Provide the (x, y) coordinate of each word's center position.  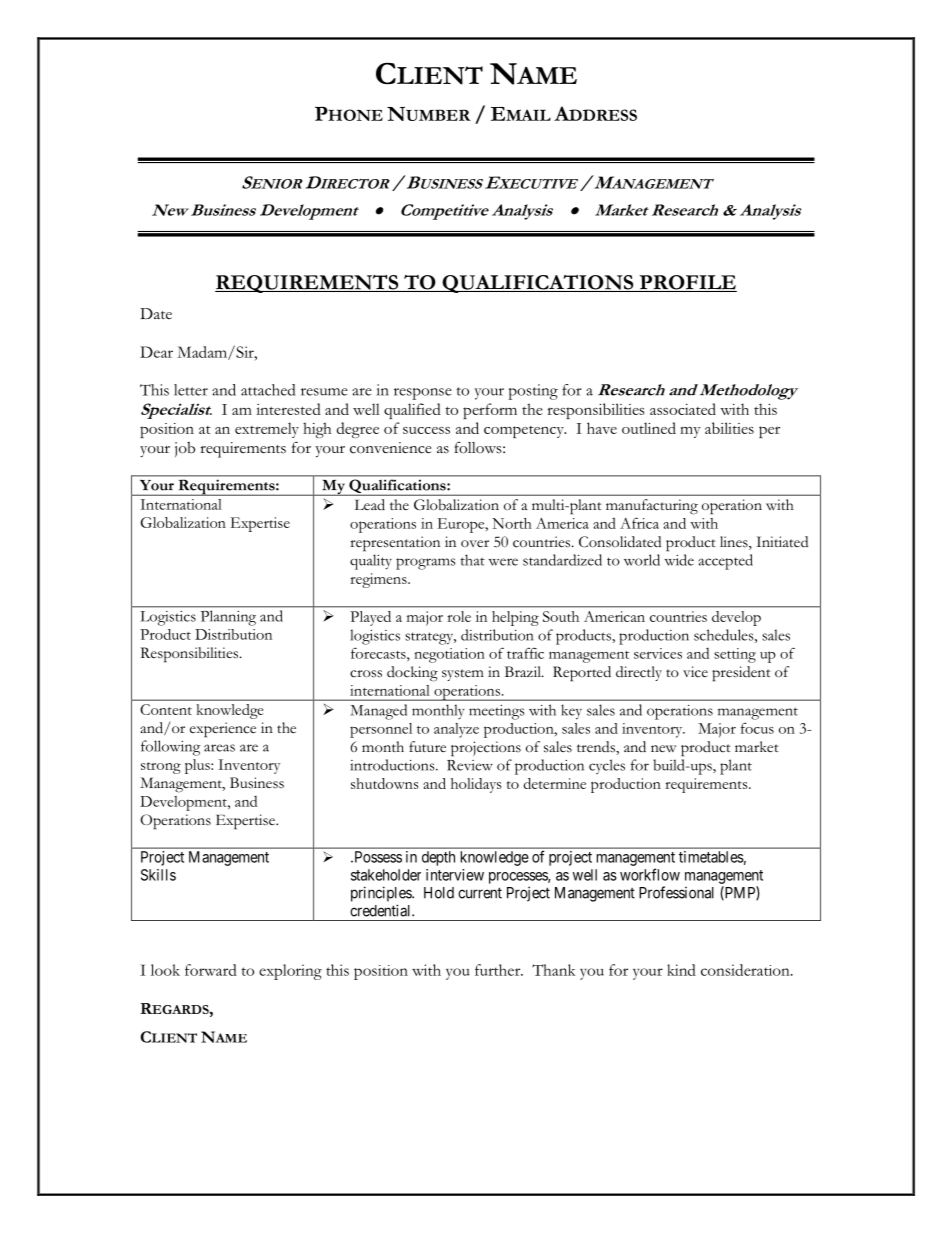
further (499, 970)
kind (681, 970)
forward (211, 970)
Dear (156, 352)
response (423, 394)
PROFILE (687, 283)
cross (366, 674)
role (459, 616)
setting (735, 655)
